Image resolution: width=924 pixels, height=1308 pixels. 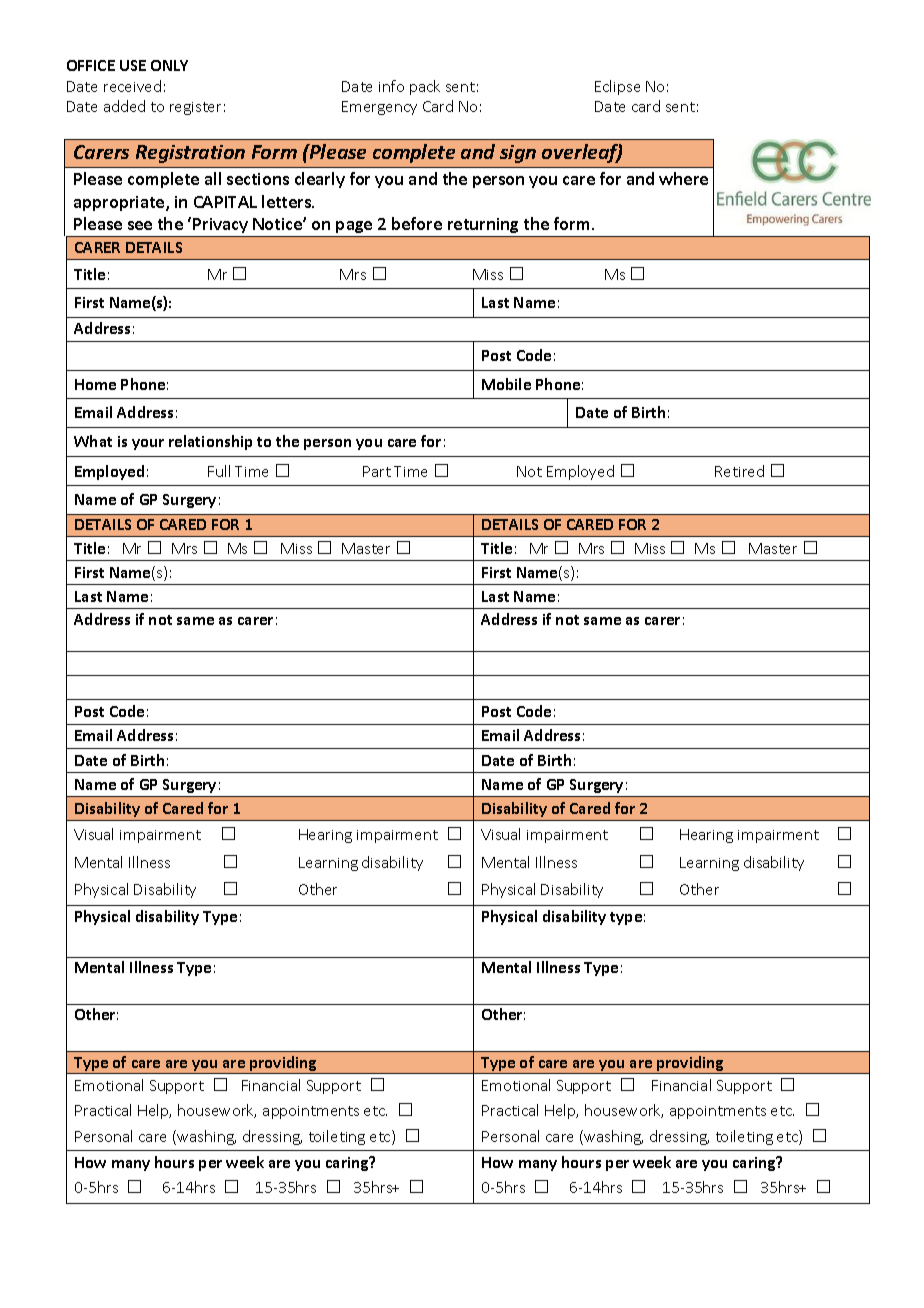 I want to click on Retired, so click(x=739, y=471).
